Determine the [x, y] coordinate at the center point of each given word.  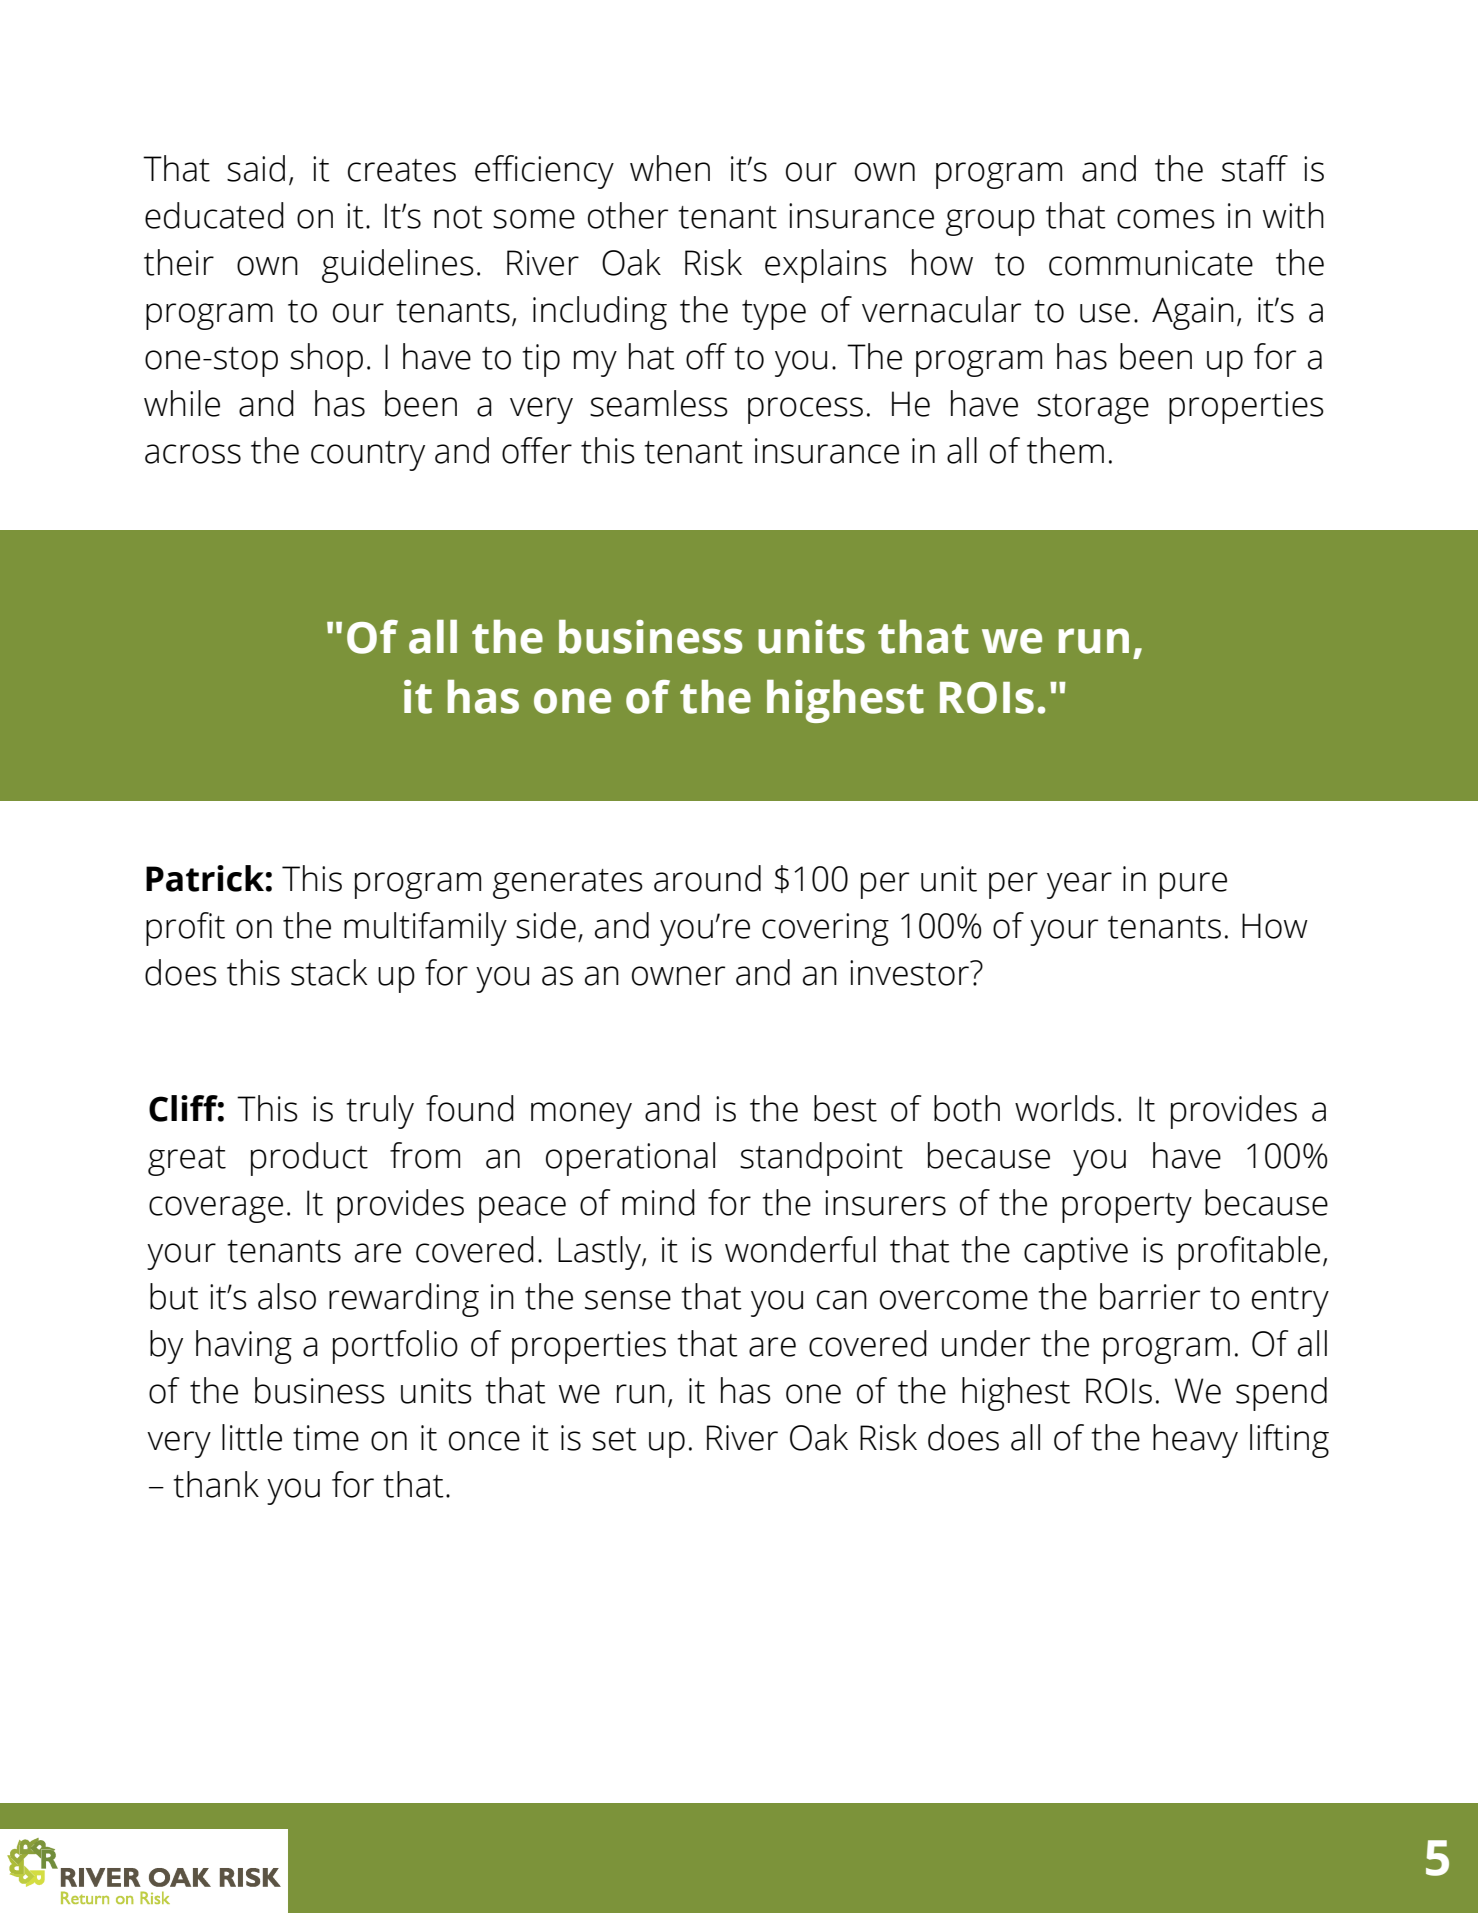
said [256, 168]
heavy [1195, 1441]
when [670, 168]
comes [1166, 219]
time [326, 1438]
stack [329, 972]
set [614, 1439]
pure [1193, 885]
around [707, 878]
